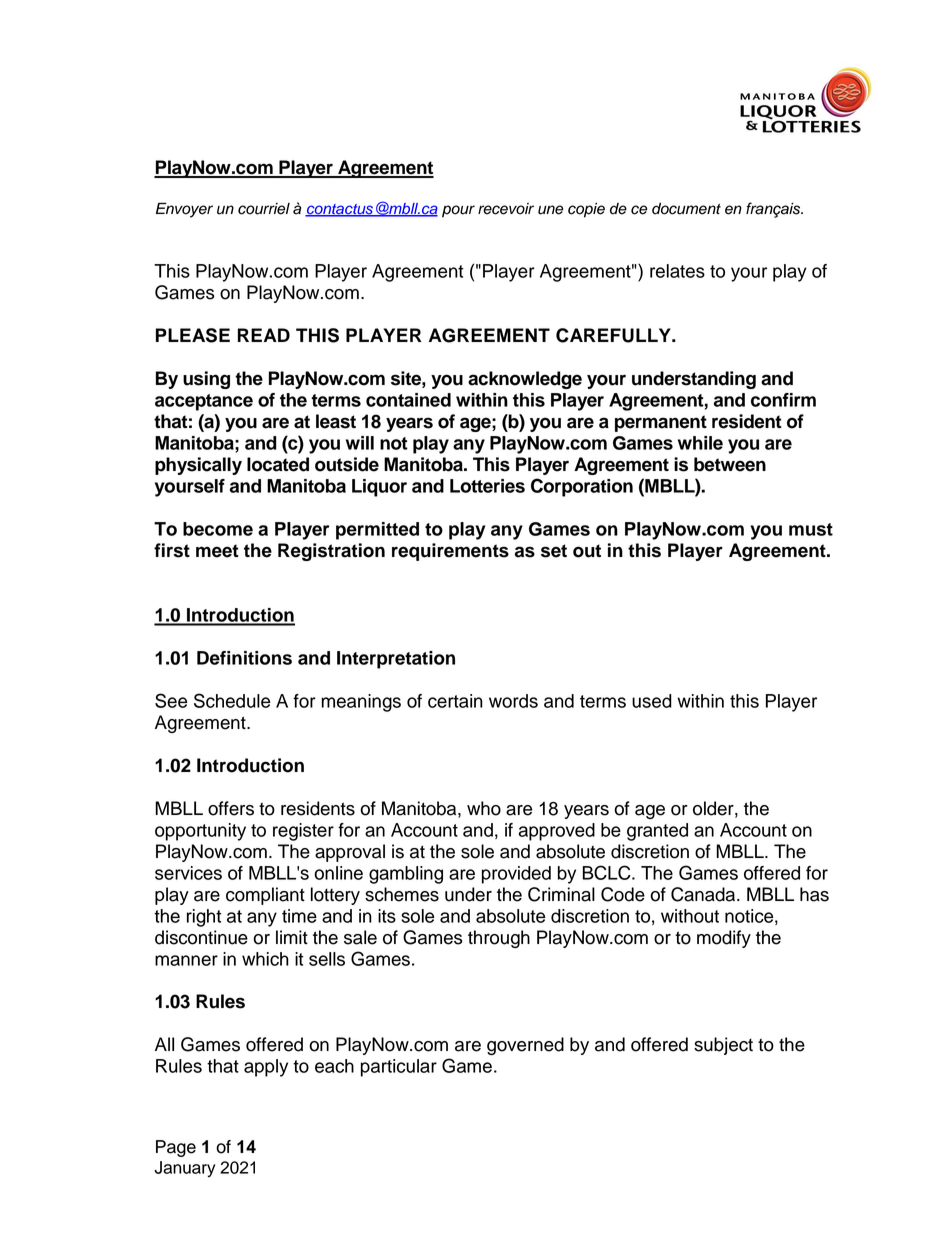 This screenshot has height=1233, width=952. I want to click on governed, so click(525, 1046).
